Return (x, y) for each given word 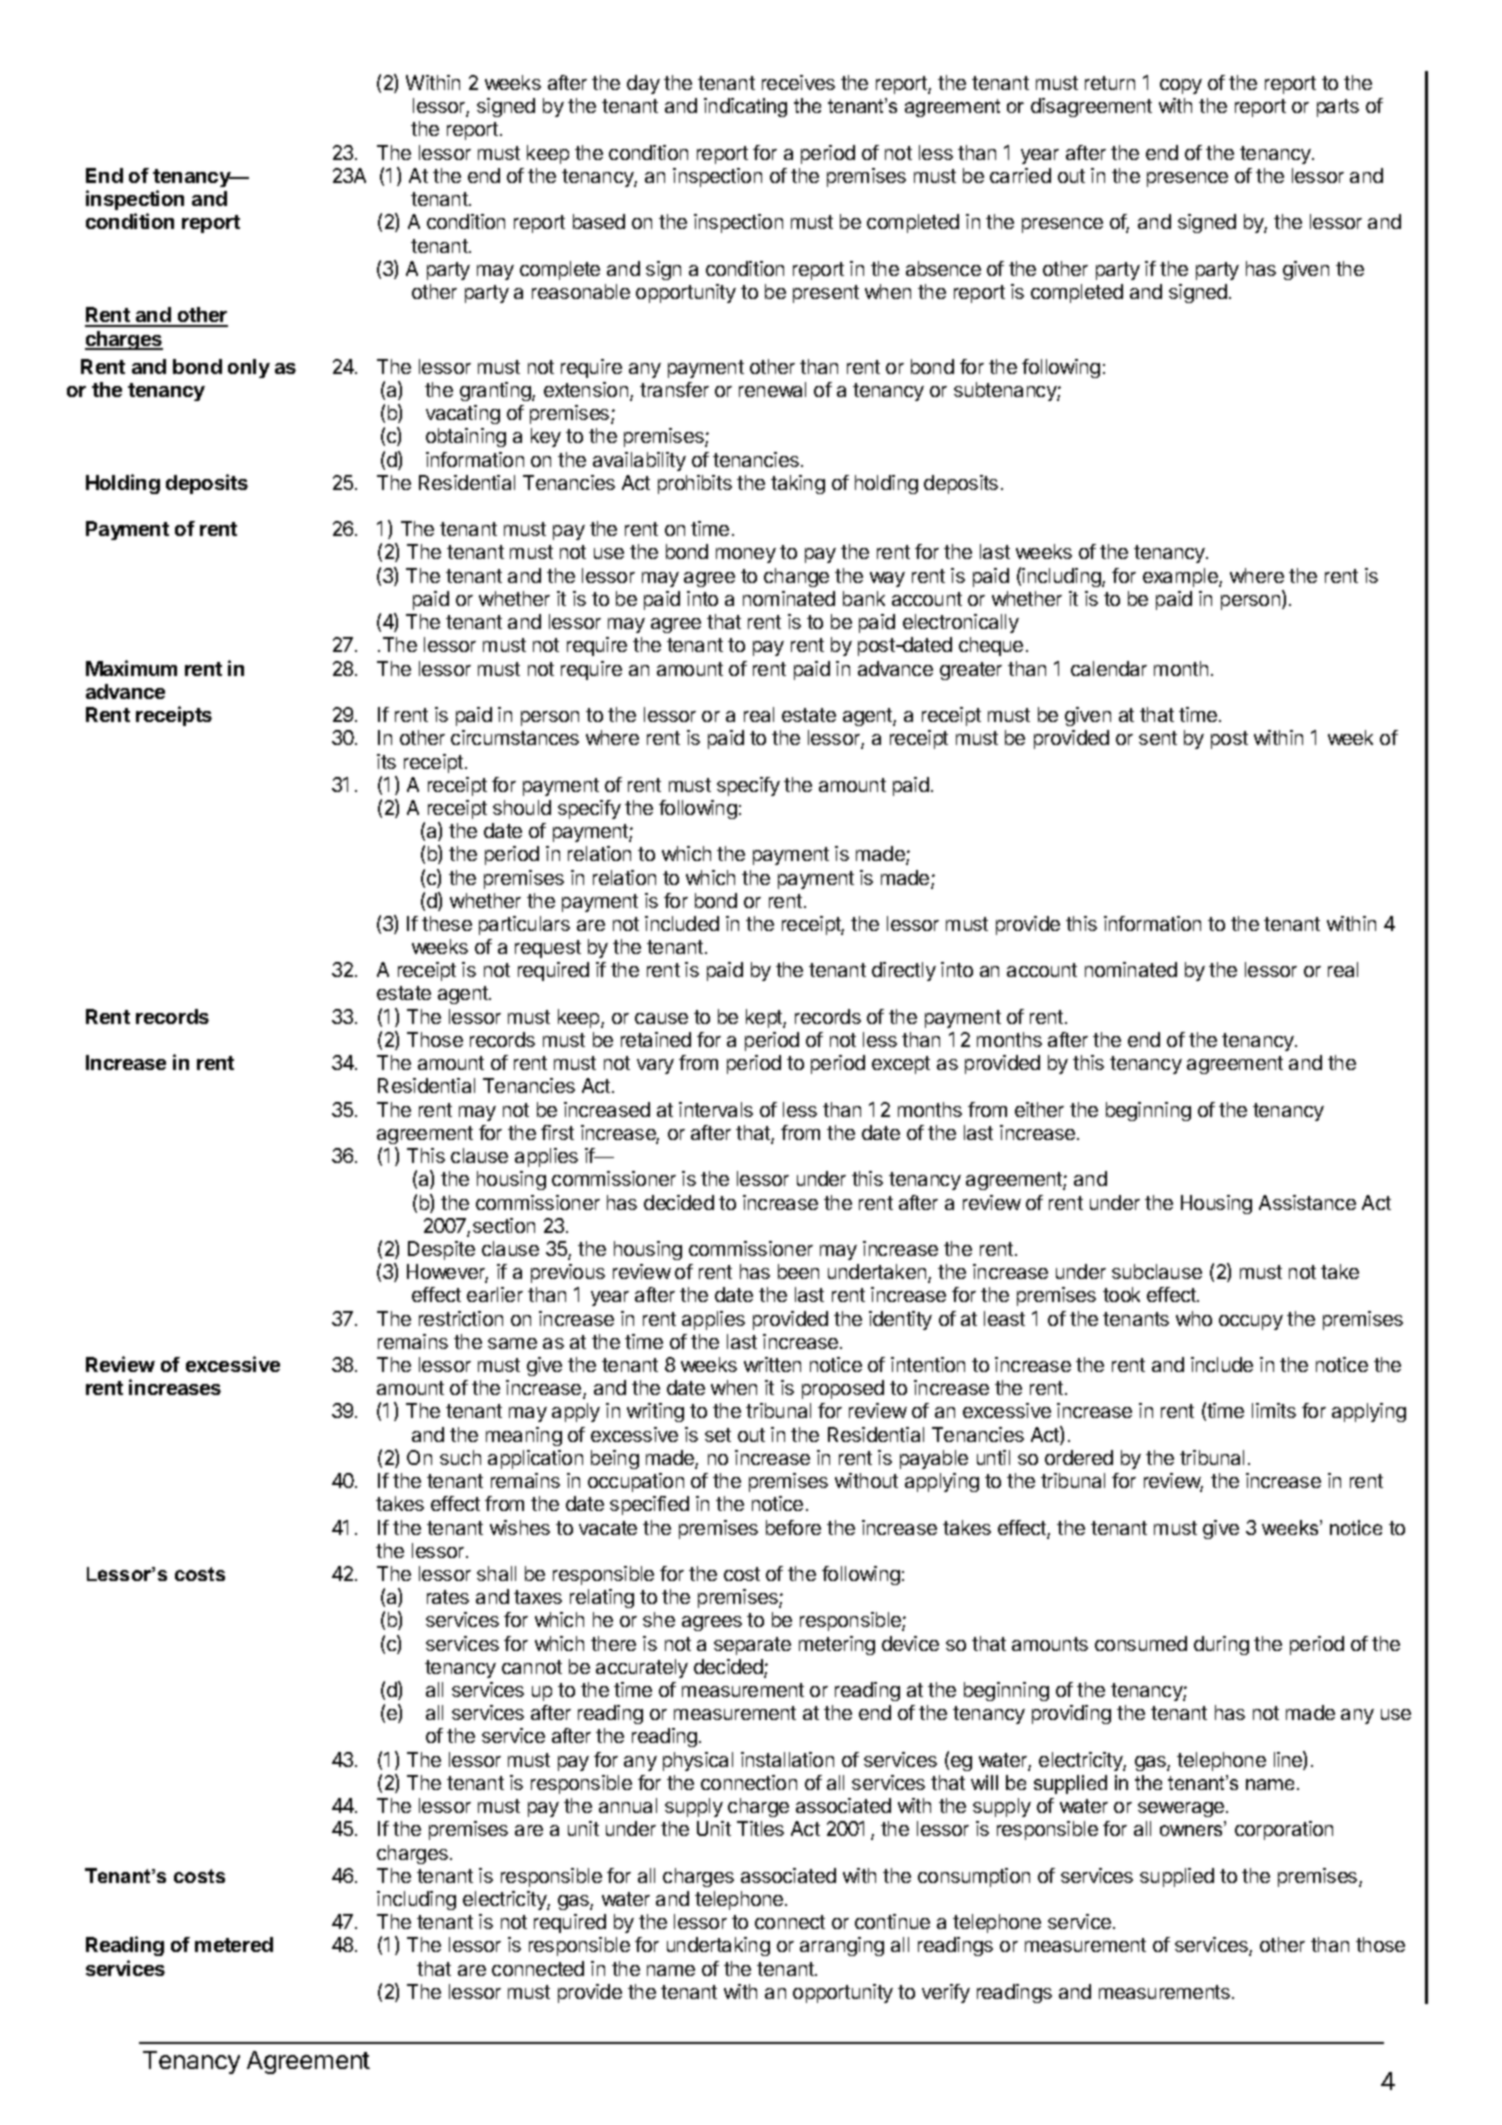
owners (1193, 1830)
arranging (842, 1946)
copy (1181, 86)
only (249, 368)
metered (234, 1944)
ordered (1079, 1457)
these (447, 923)
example (1181, 577)
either (1039, 1109)
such (460, 1457)
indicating (745, 107)
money (746, 555)
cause (661, 1018)
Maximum (131, 668)
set (718, 1435)
